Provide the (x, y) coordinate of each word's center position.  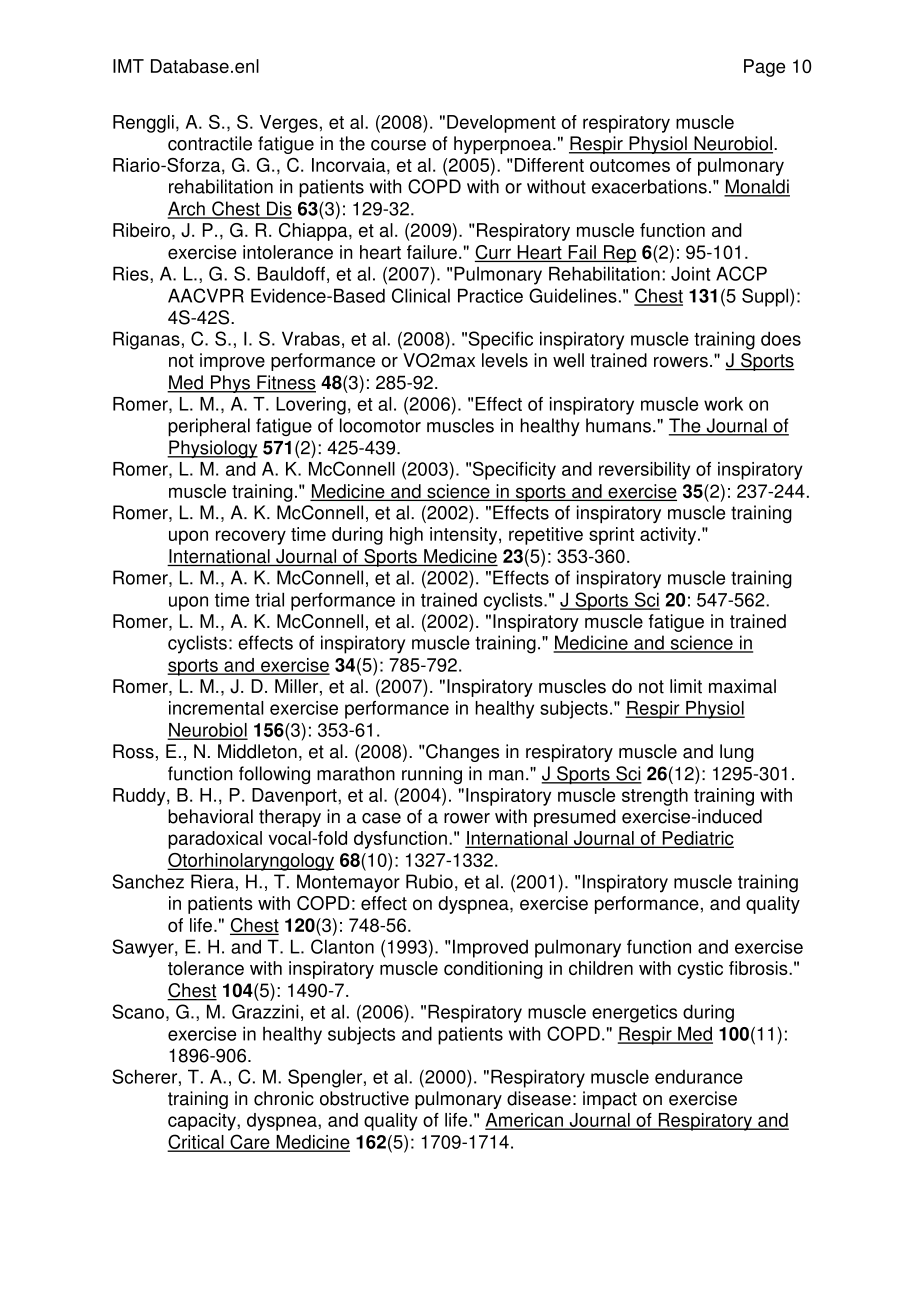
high (406, 536)
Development (501, 124)
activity (669, 536)
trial (269, 599)
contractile (210, 143)
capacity (203, 1122)
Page (764, 68)
